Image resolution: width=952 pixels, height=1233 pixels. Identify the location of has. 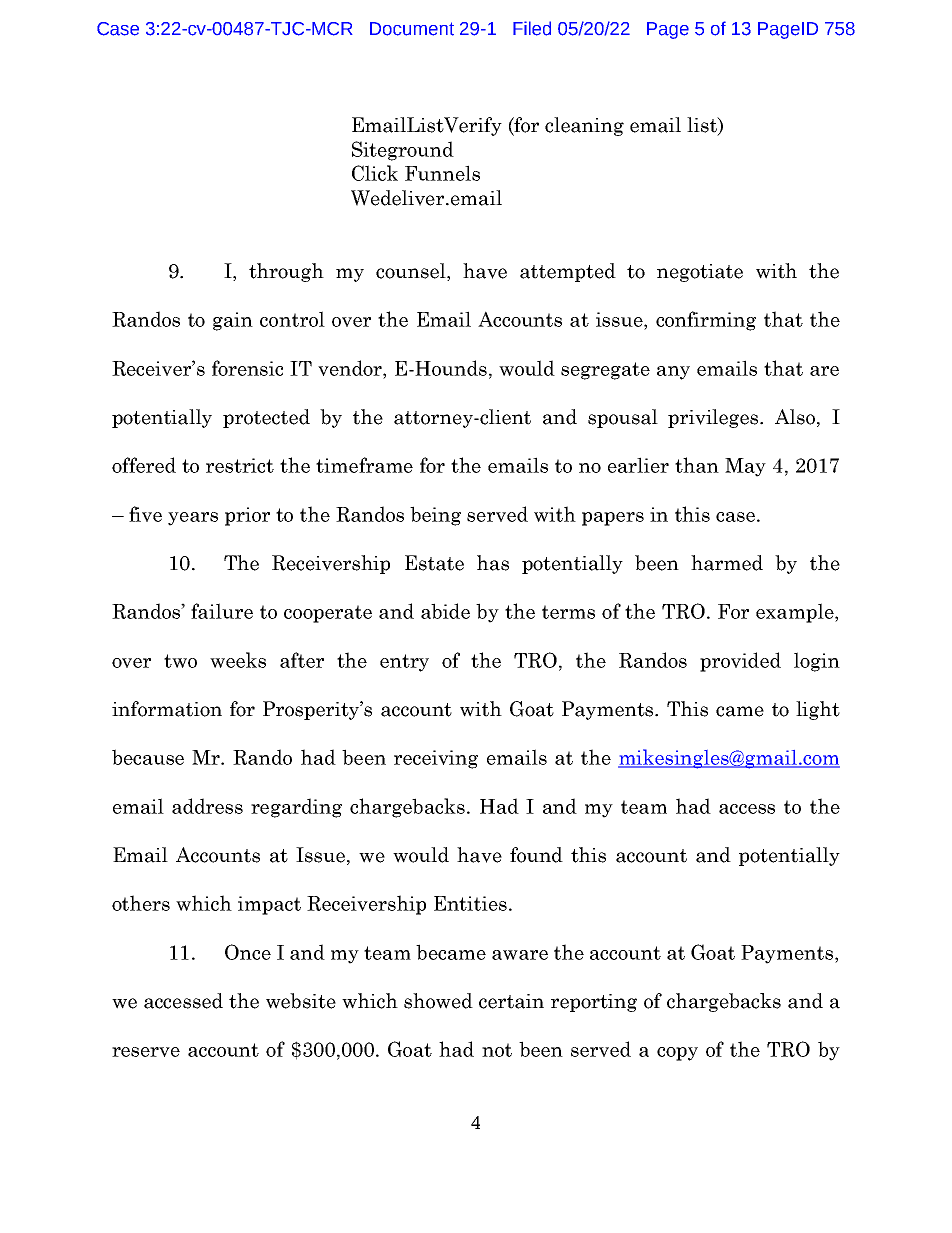
(493, 563).
